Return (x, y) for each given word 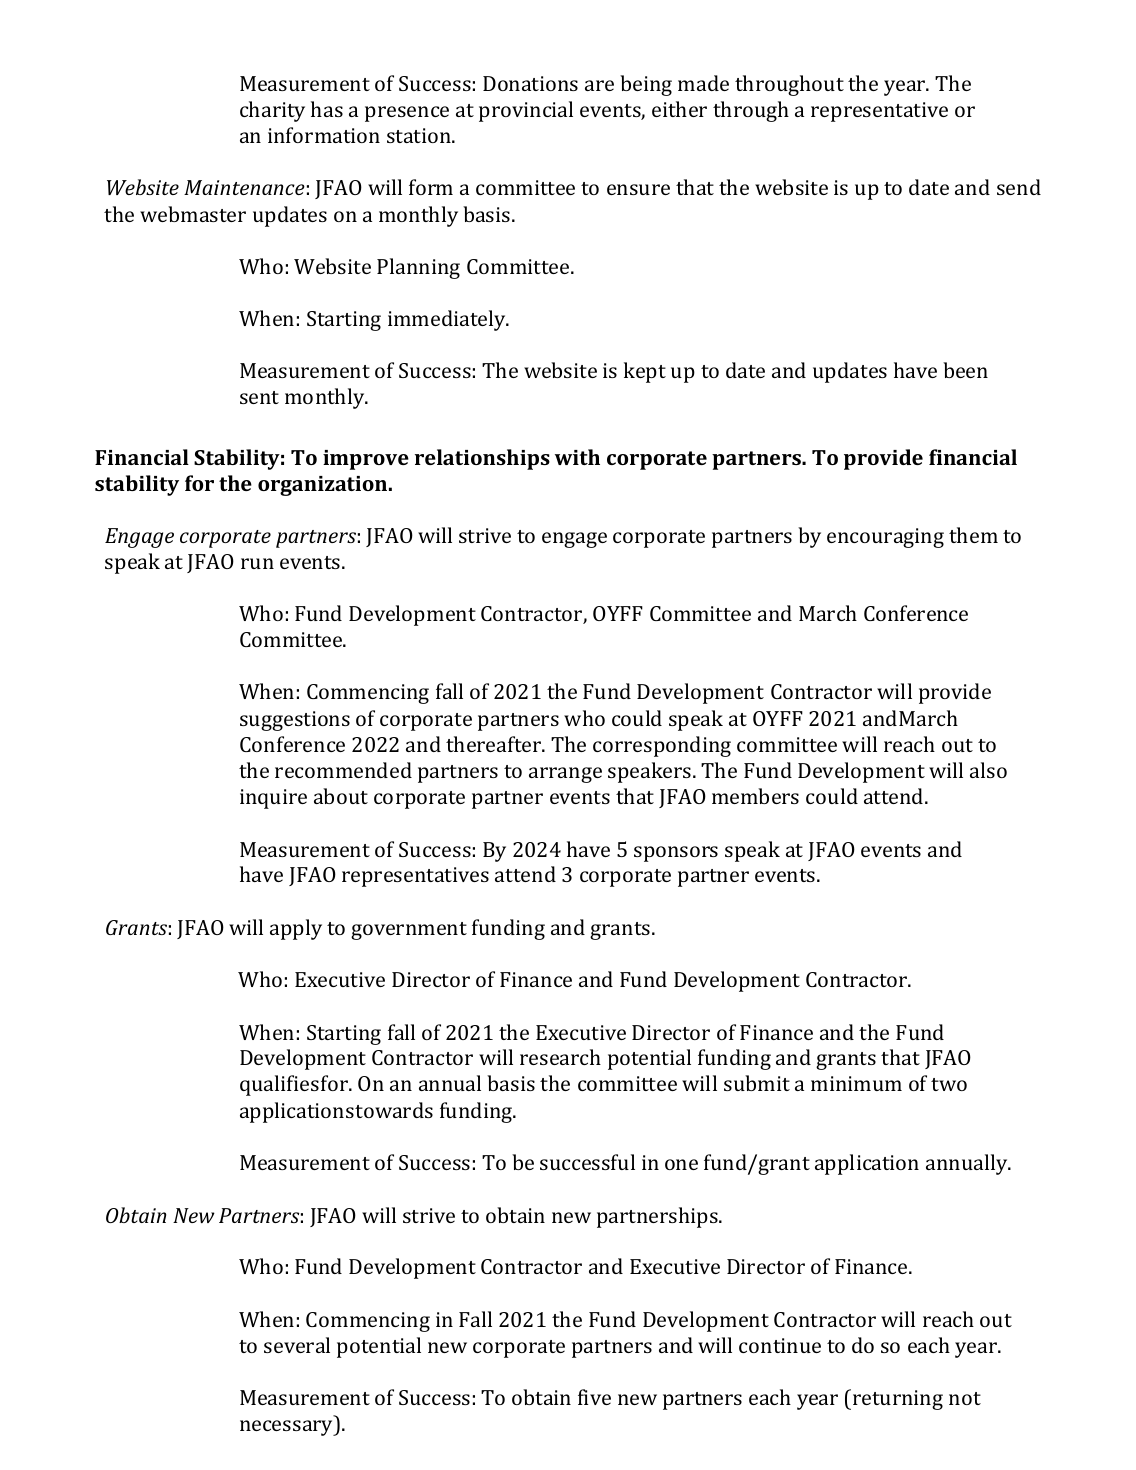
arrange (565, 775)
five (594, 1397)
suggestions (295, 721)
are (599, 85)
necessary (288, 1428)
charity (272, 111)
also (988, 770)
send (1019, 187)
